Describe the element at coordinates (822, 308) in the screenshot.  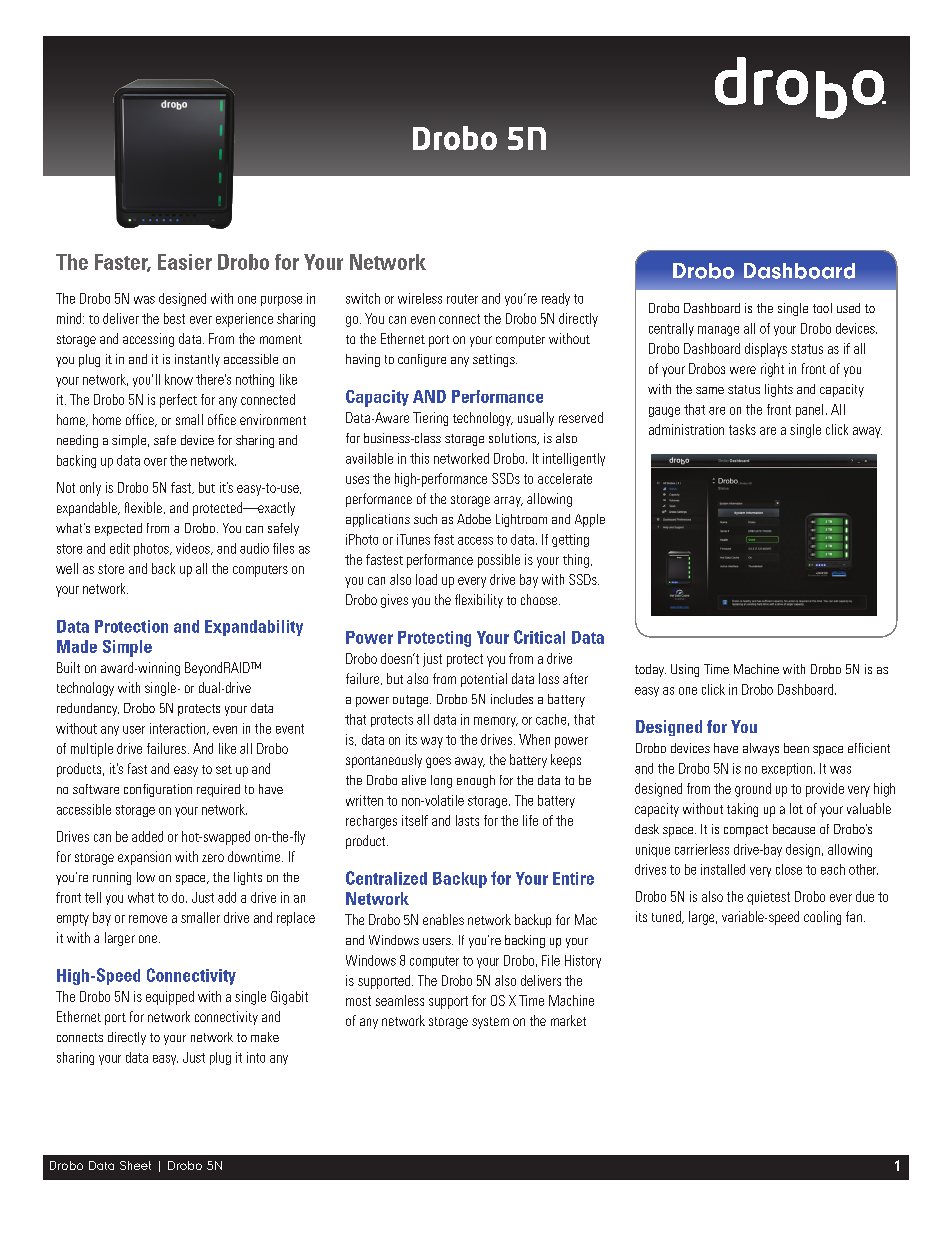
I see `tool` at that location.
